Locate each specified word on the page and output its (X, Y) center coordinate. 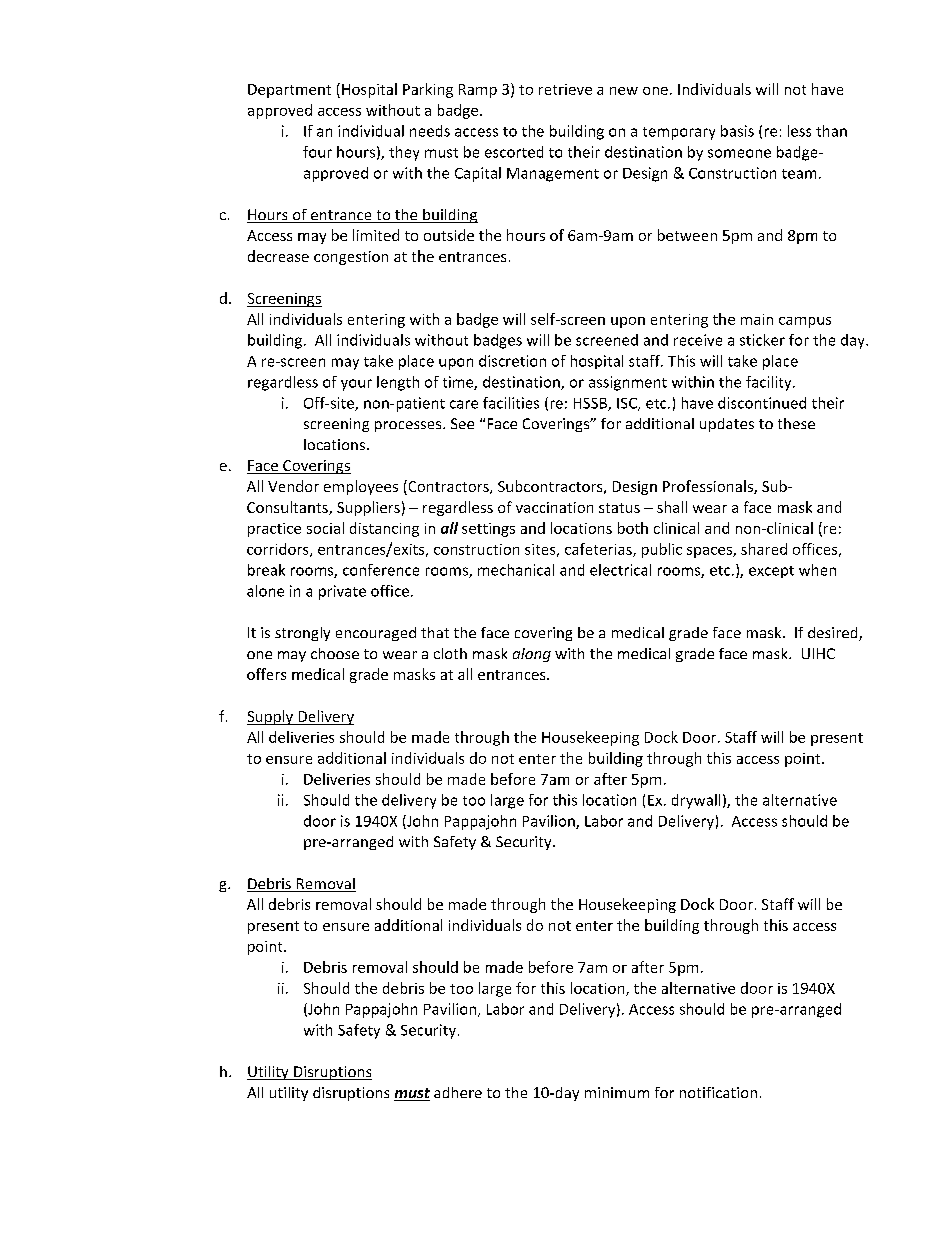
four (317, 152)
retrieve (565, 89)
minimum (617, 1092)
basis (737, 131)
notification (718, 1092)
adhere (458, 1092)
